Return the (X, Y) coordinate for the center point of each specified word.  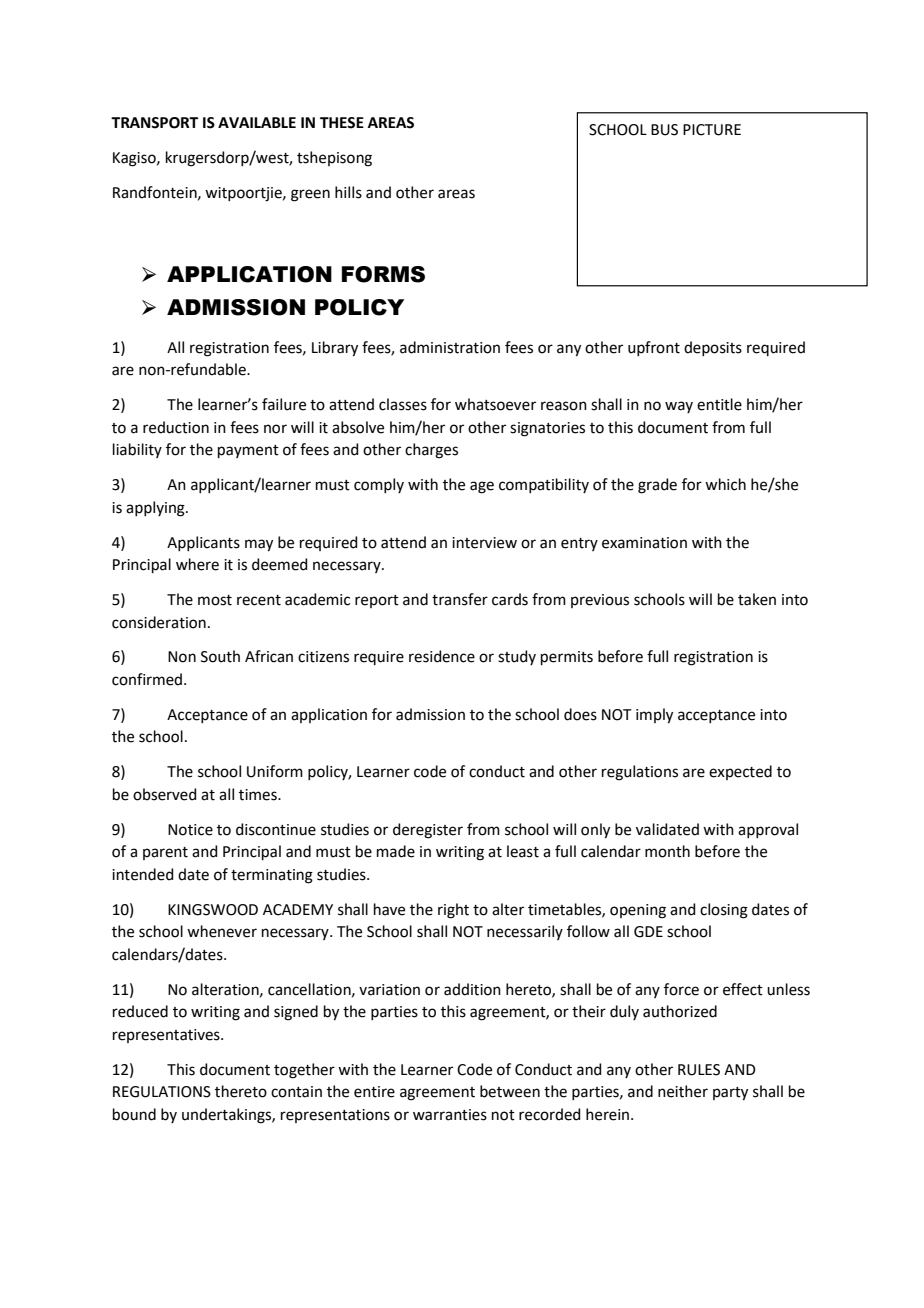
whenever (222, 931)
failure (284, 404)
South (220, 656)
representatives (167, 1036)
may (259, 545)
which (725, 484)
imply (654, 716)
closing (724, 911)
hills (348, 192)
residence (442, 656)
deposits (713, 348)
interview (484, 543)
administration (450, 347)
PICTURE (712, 130)
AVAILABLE (257, 122)
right (453, 911)
